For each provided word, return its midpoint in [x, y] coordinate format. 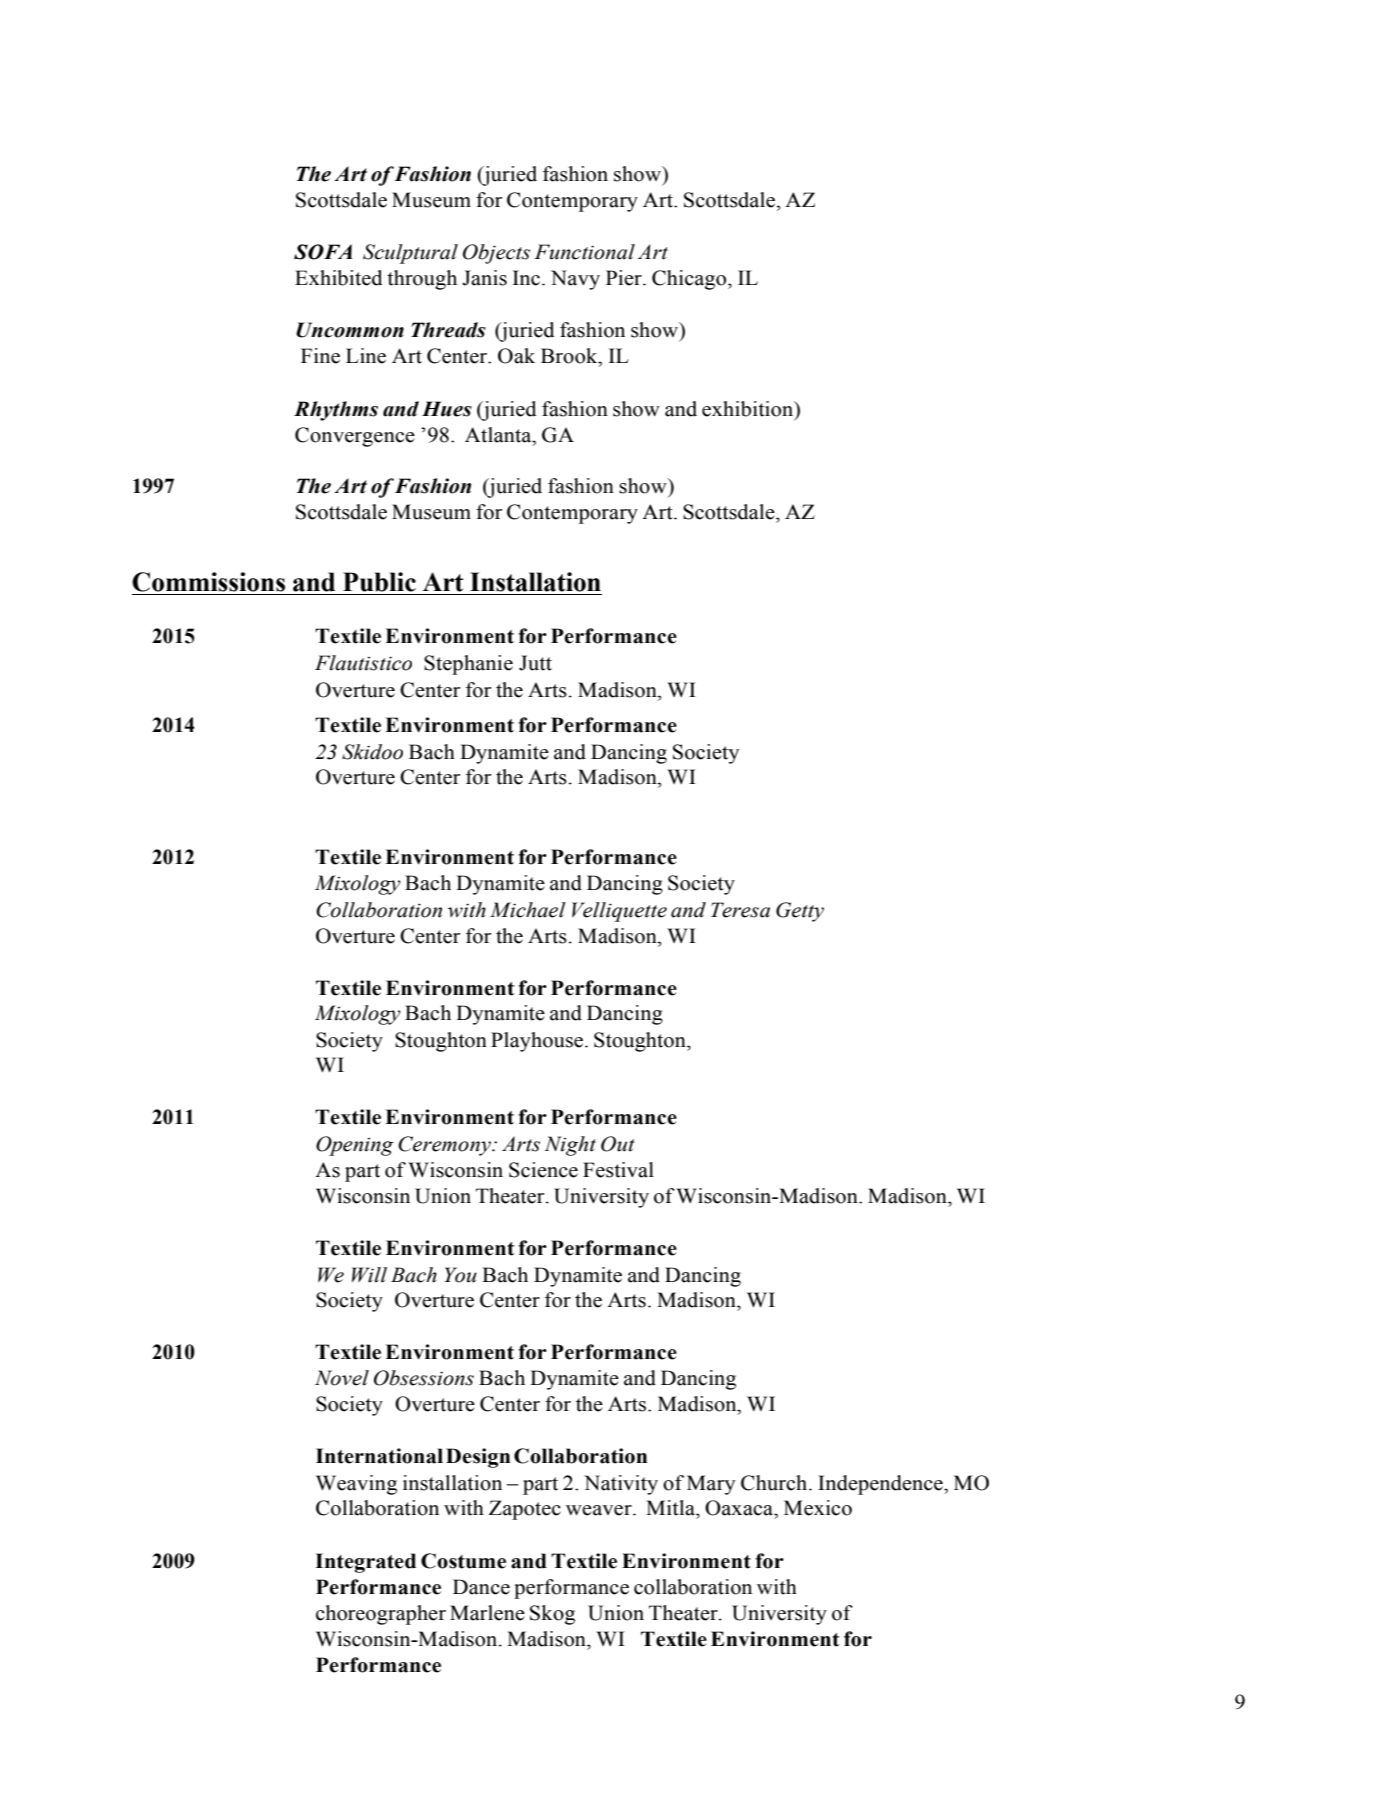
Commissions [208, 582]
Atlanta [499, 435]
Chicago [690, 280]
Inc [528, 278]
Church [775, 1483]
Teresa [740, 910]
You [460, 1275]
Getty [800, 912]
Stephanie [468, 665]
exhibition [749, 409]
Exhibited [339, 278]
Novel [342, 1378]
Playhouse [538, 1042]
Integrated [365, 1563]
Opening [355, 1146]
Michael [528, 910]
